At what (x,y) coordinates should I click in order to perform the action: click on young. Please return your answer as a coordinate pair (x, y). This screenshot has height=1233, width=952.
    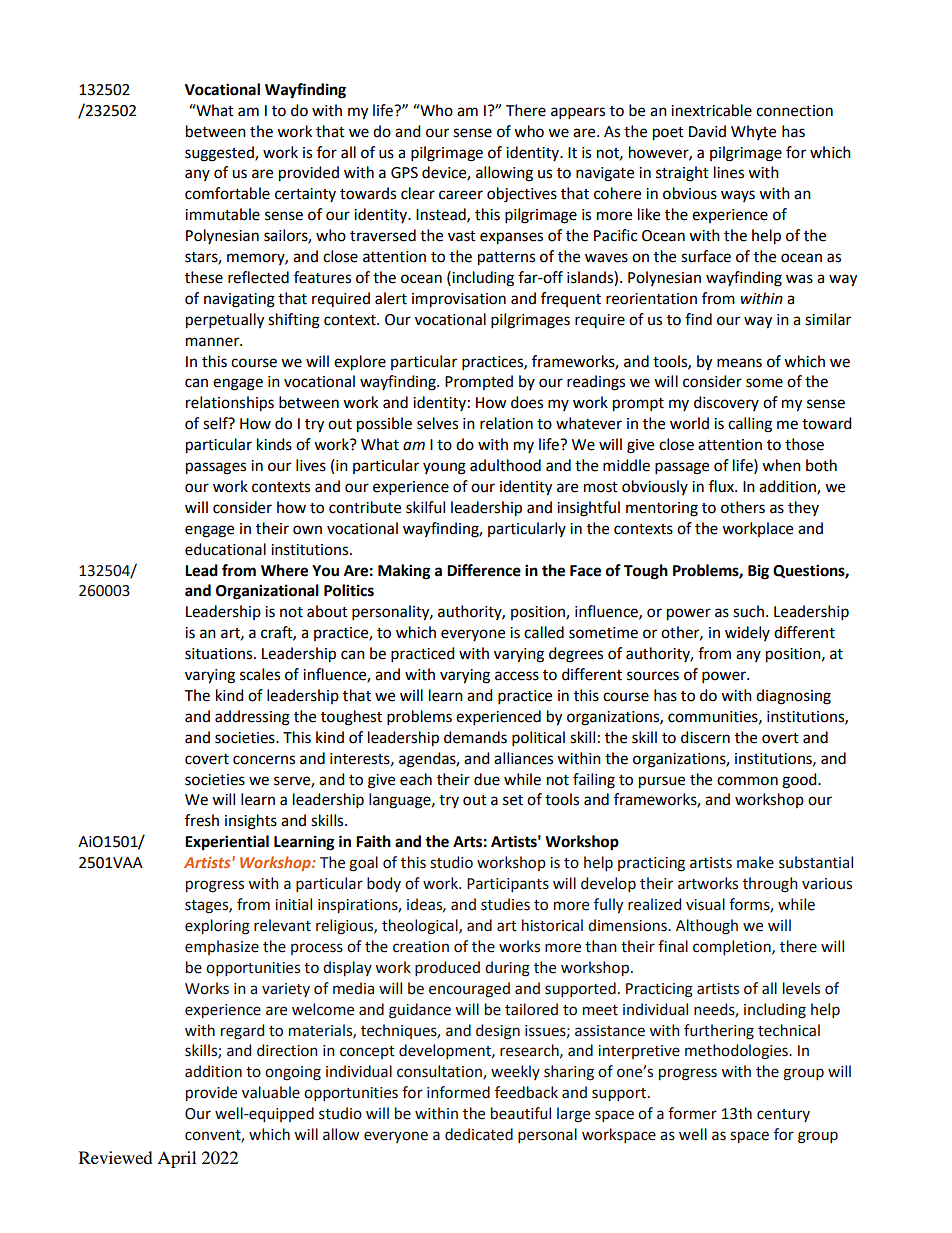
    Looking at the image, I should click on (444, 468).
